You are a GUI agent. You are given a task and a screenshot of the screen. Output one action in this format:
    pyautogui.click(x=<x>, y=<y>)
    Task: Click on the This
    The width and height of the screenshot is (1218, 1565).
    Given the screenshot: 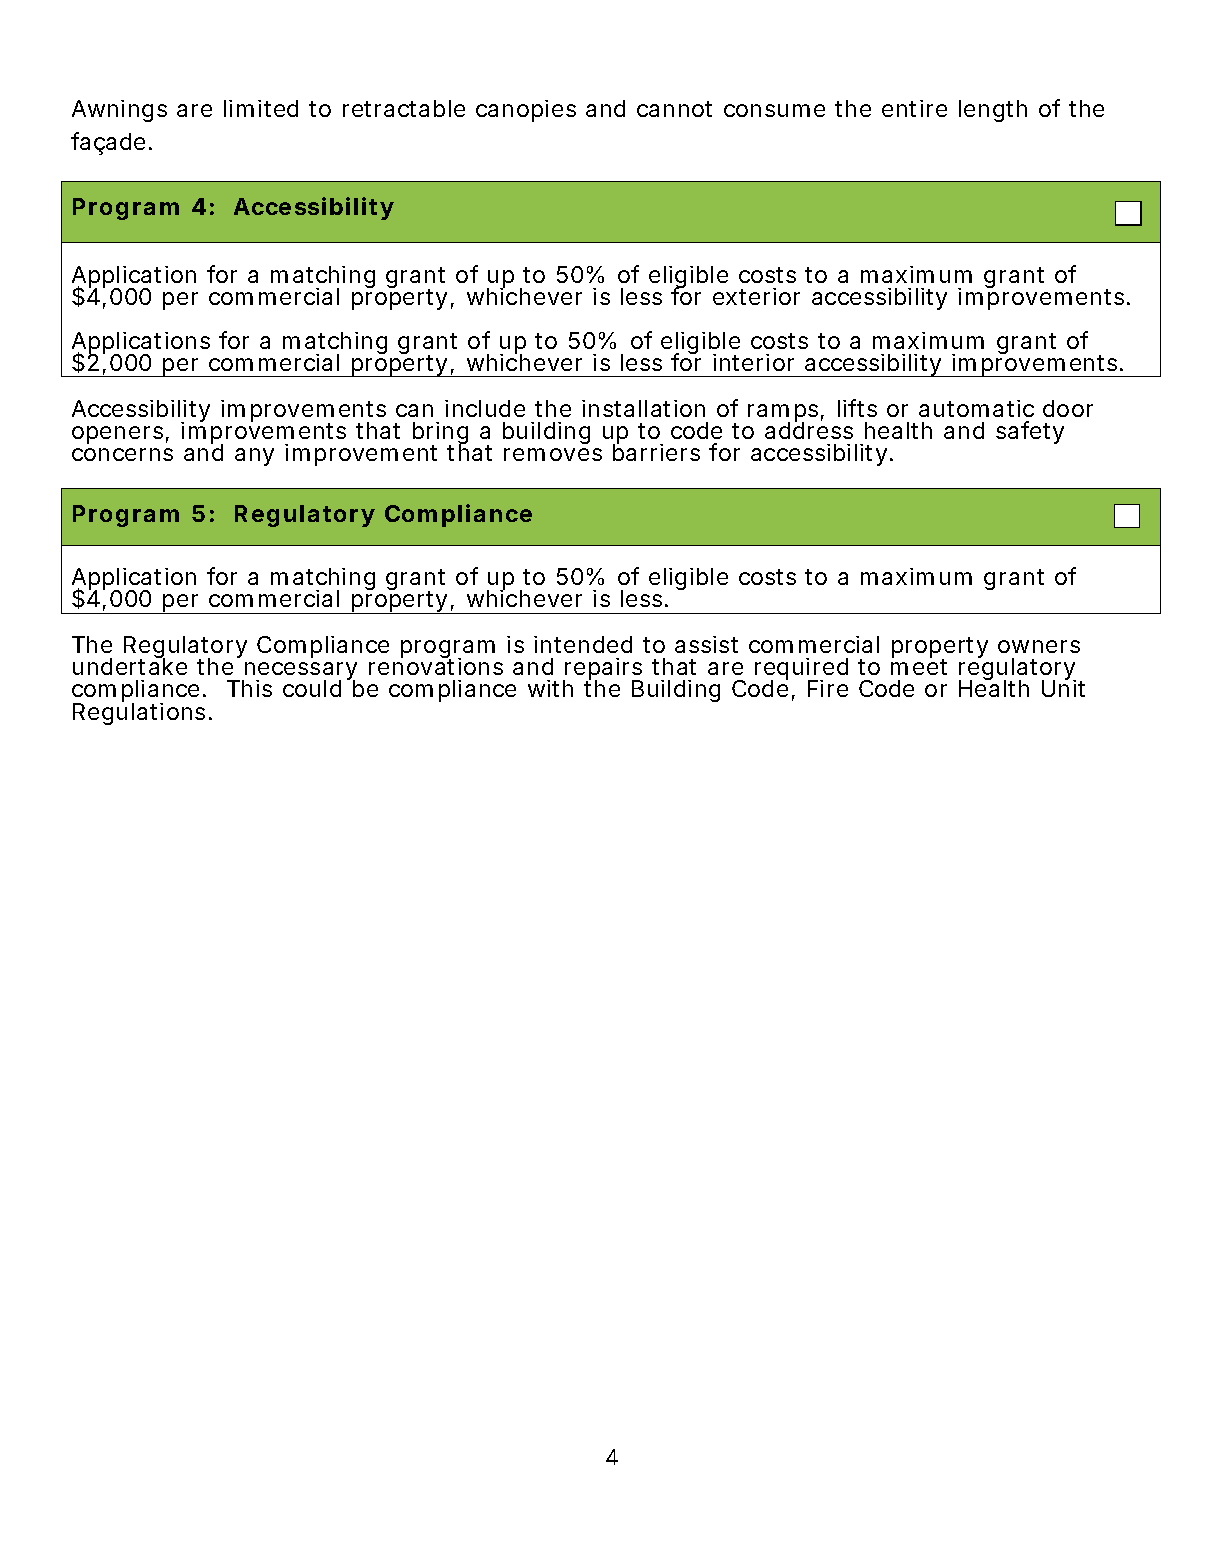 What is the action you would take?
    pyautogui.click(x=249, y=688)
